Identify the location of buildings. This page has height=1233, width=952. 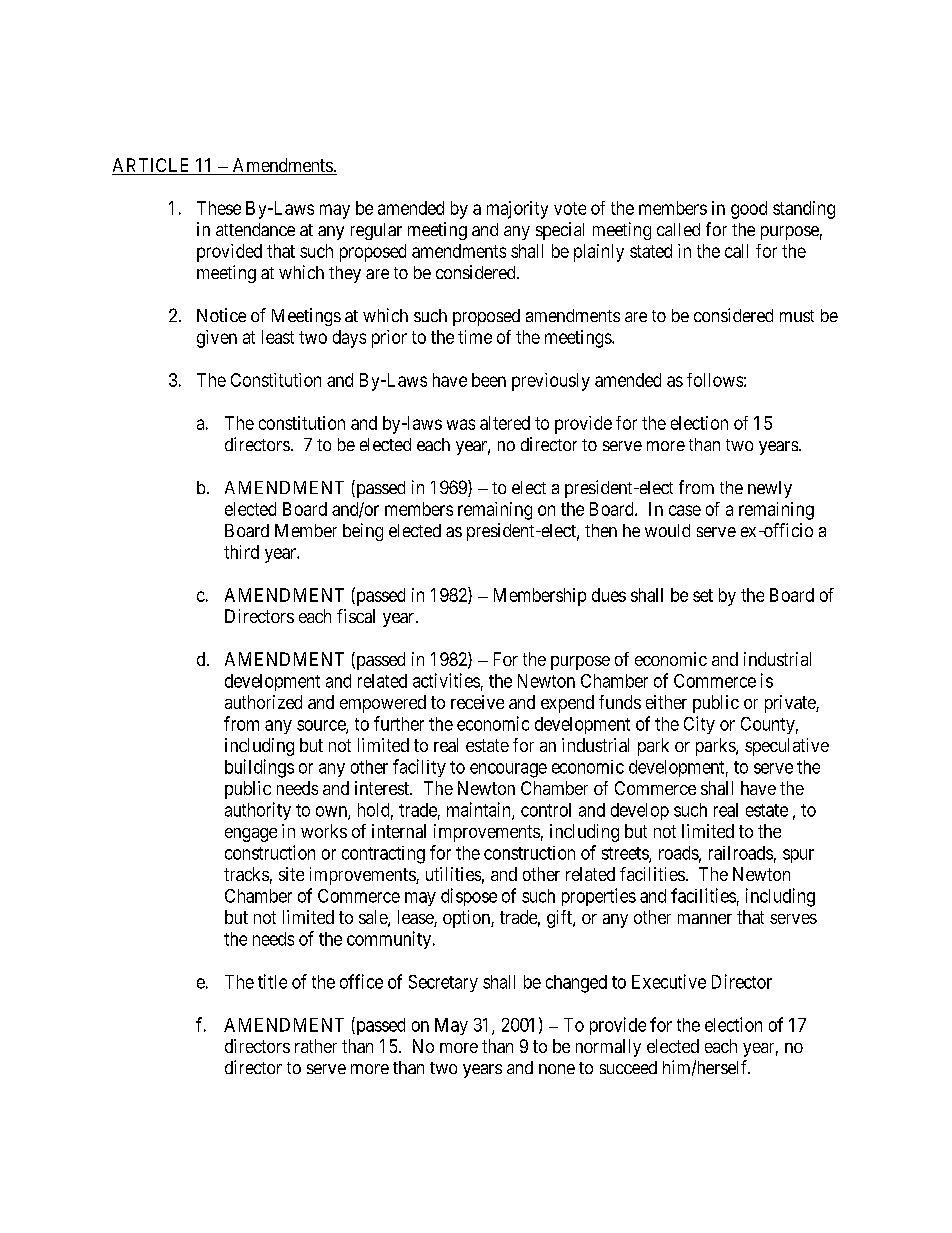
(259, 768).
